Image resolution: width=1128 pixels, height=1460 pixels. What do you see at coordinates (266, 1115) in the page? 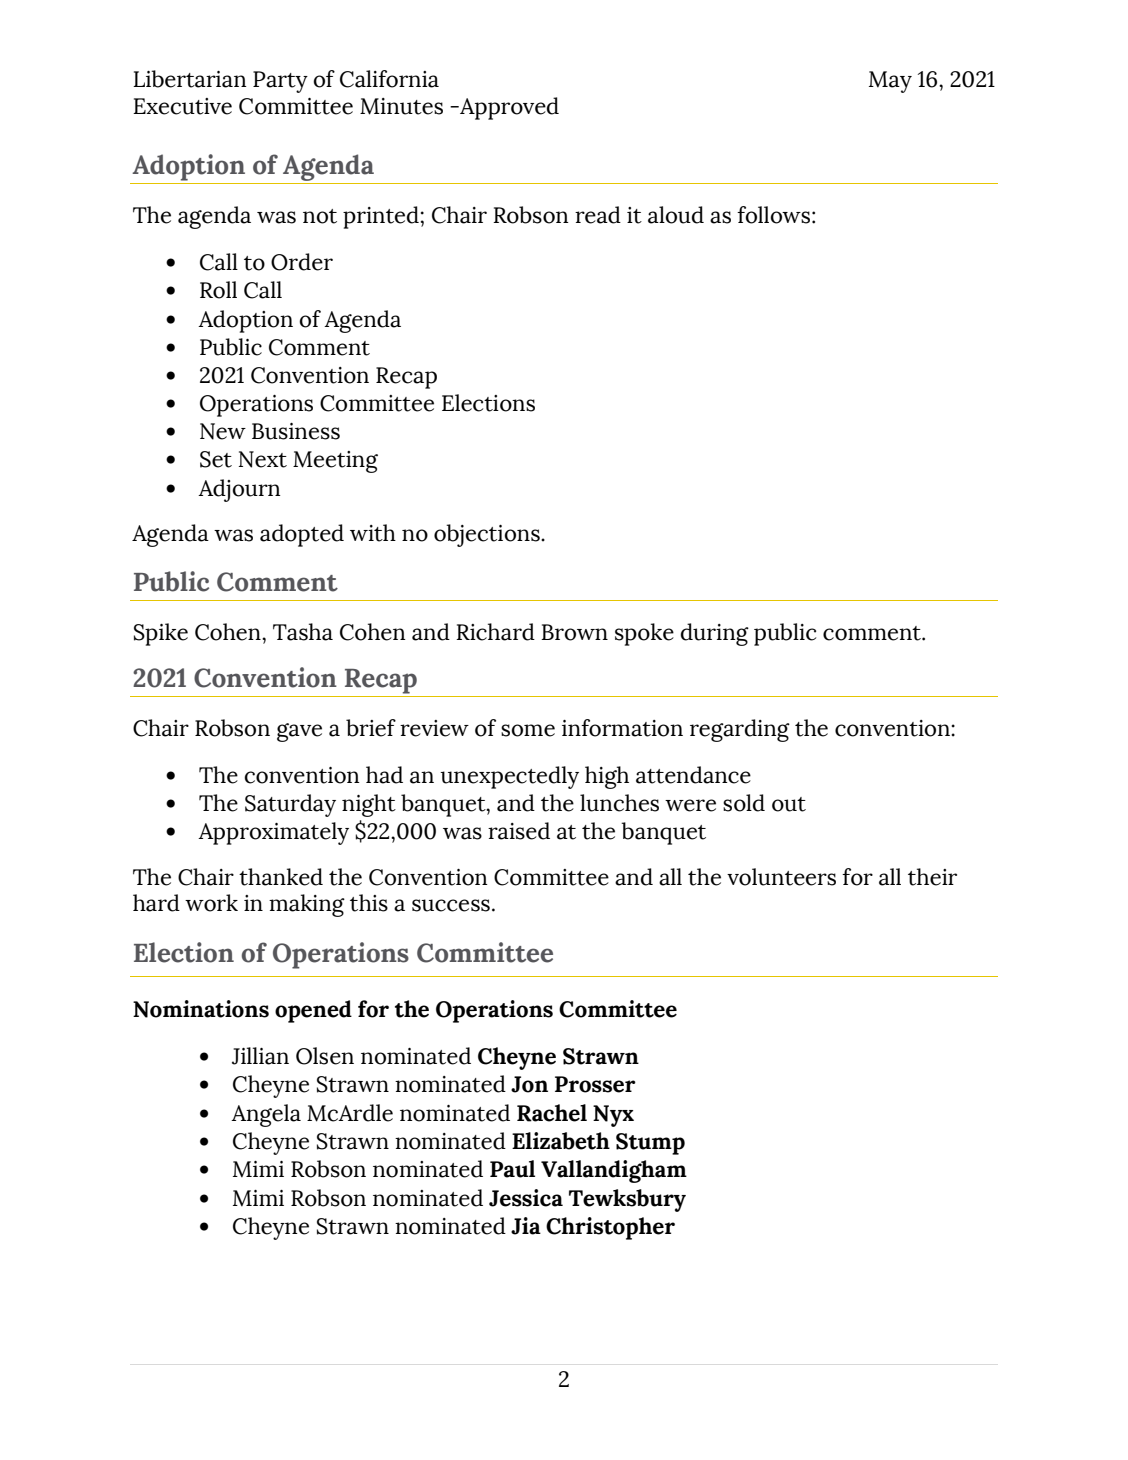
I see `Angela` at bounding box center [266, 1115].
